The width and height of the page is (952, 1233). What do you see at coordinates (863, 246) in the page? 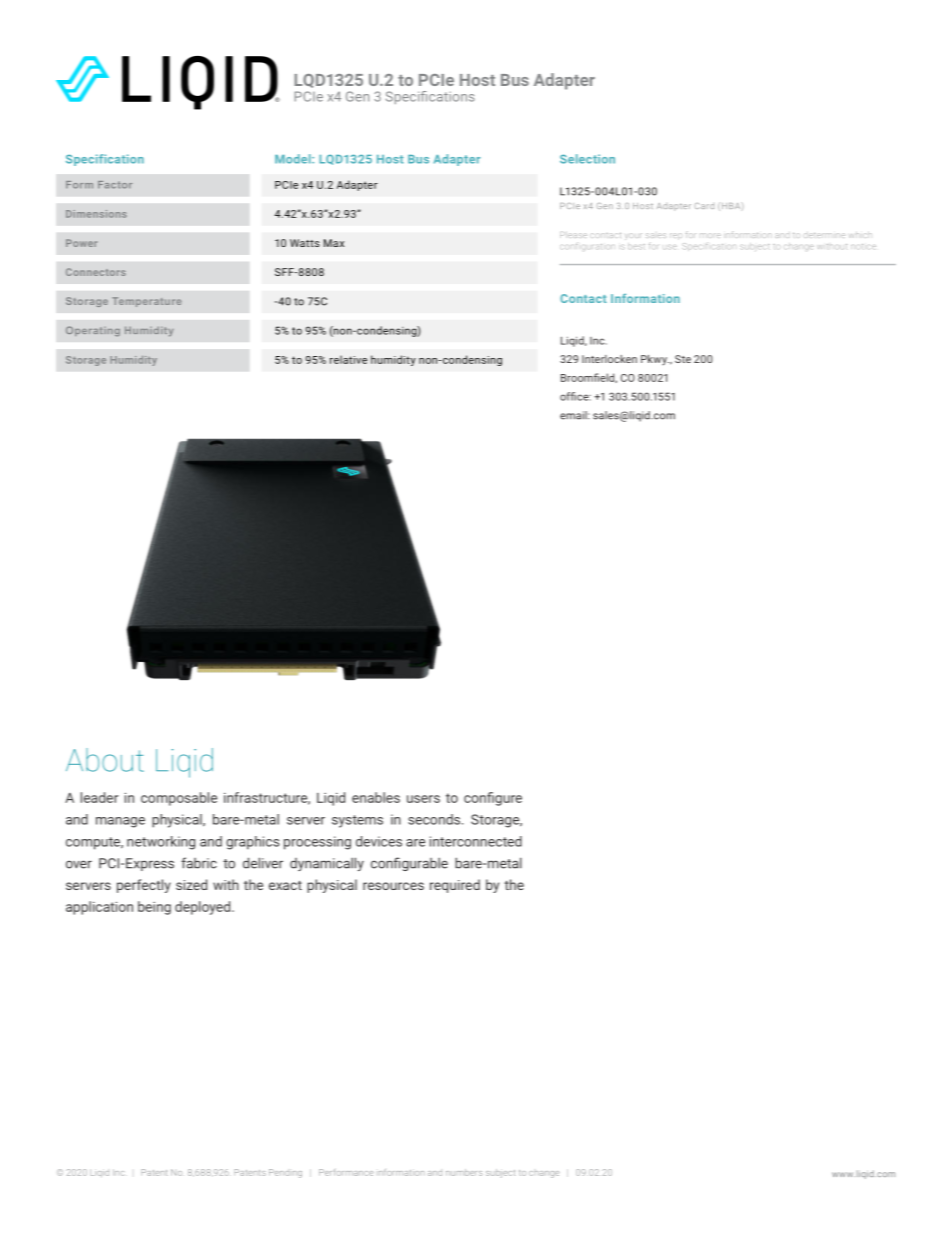
I see `notice` at bounding box center [863, 246].
